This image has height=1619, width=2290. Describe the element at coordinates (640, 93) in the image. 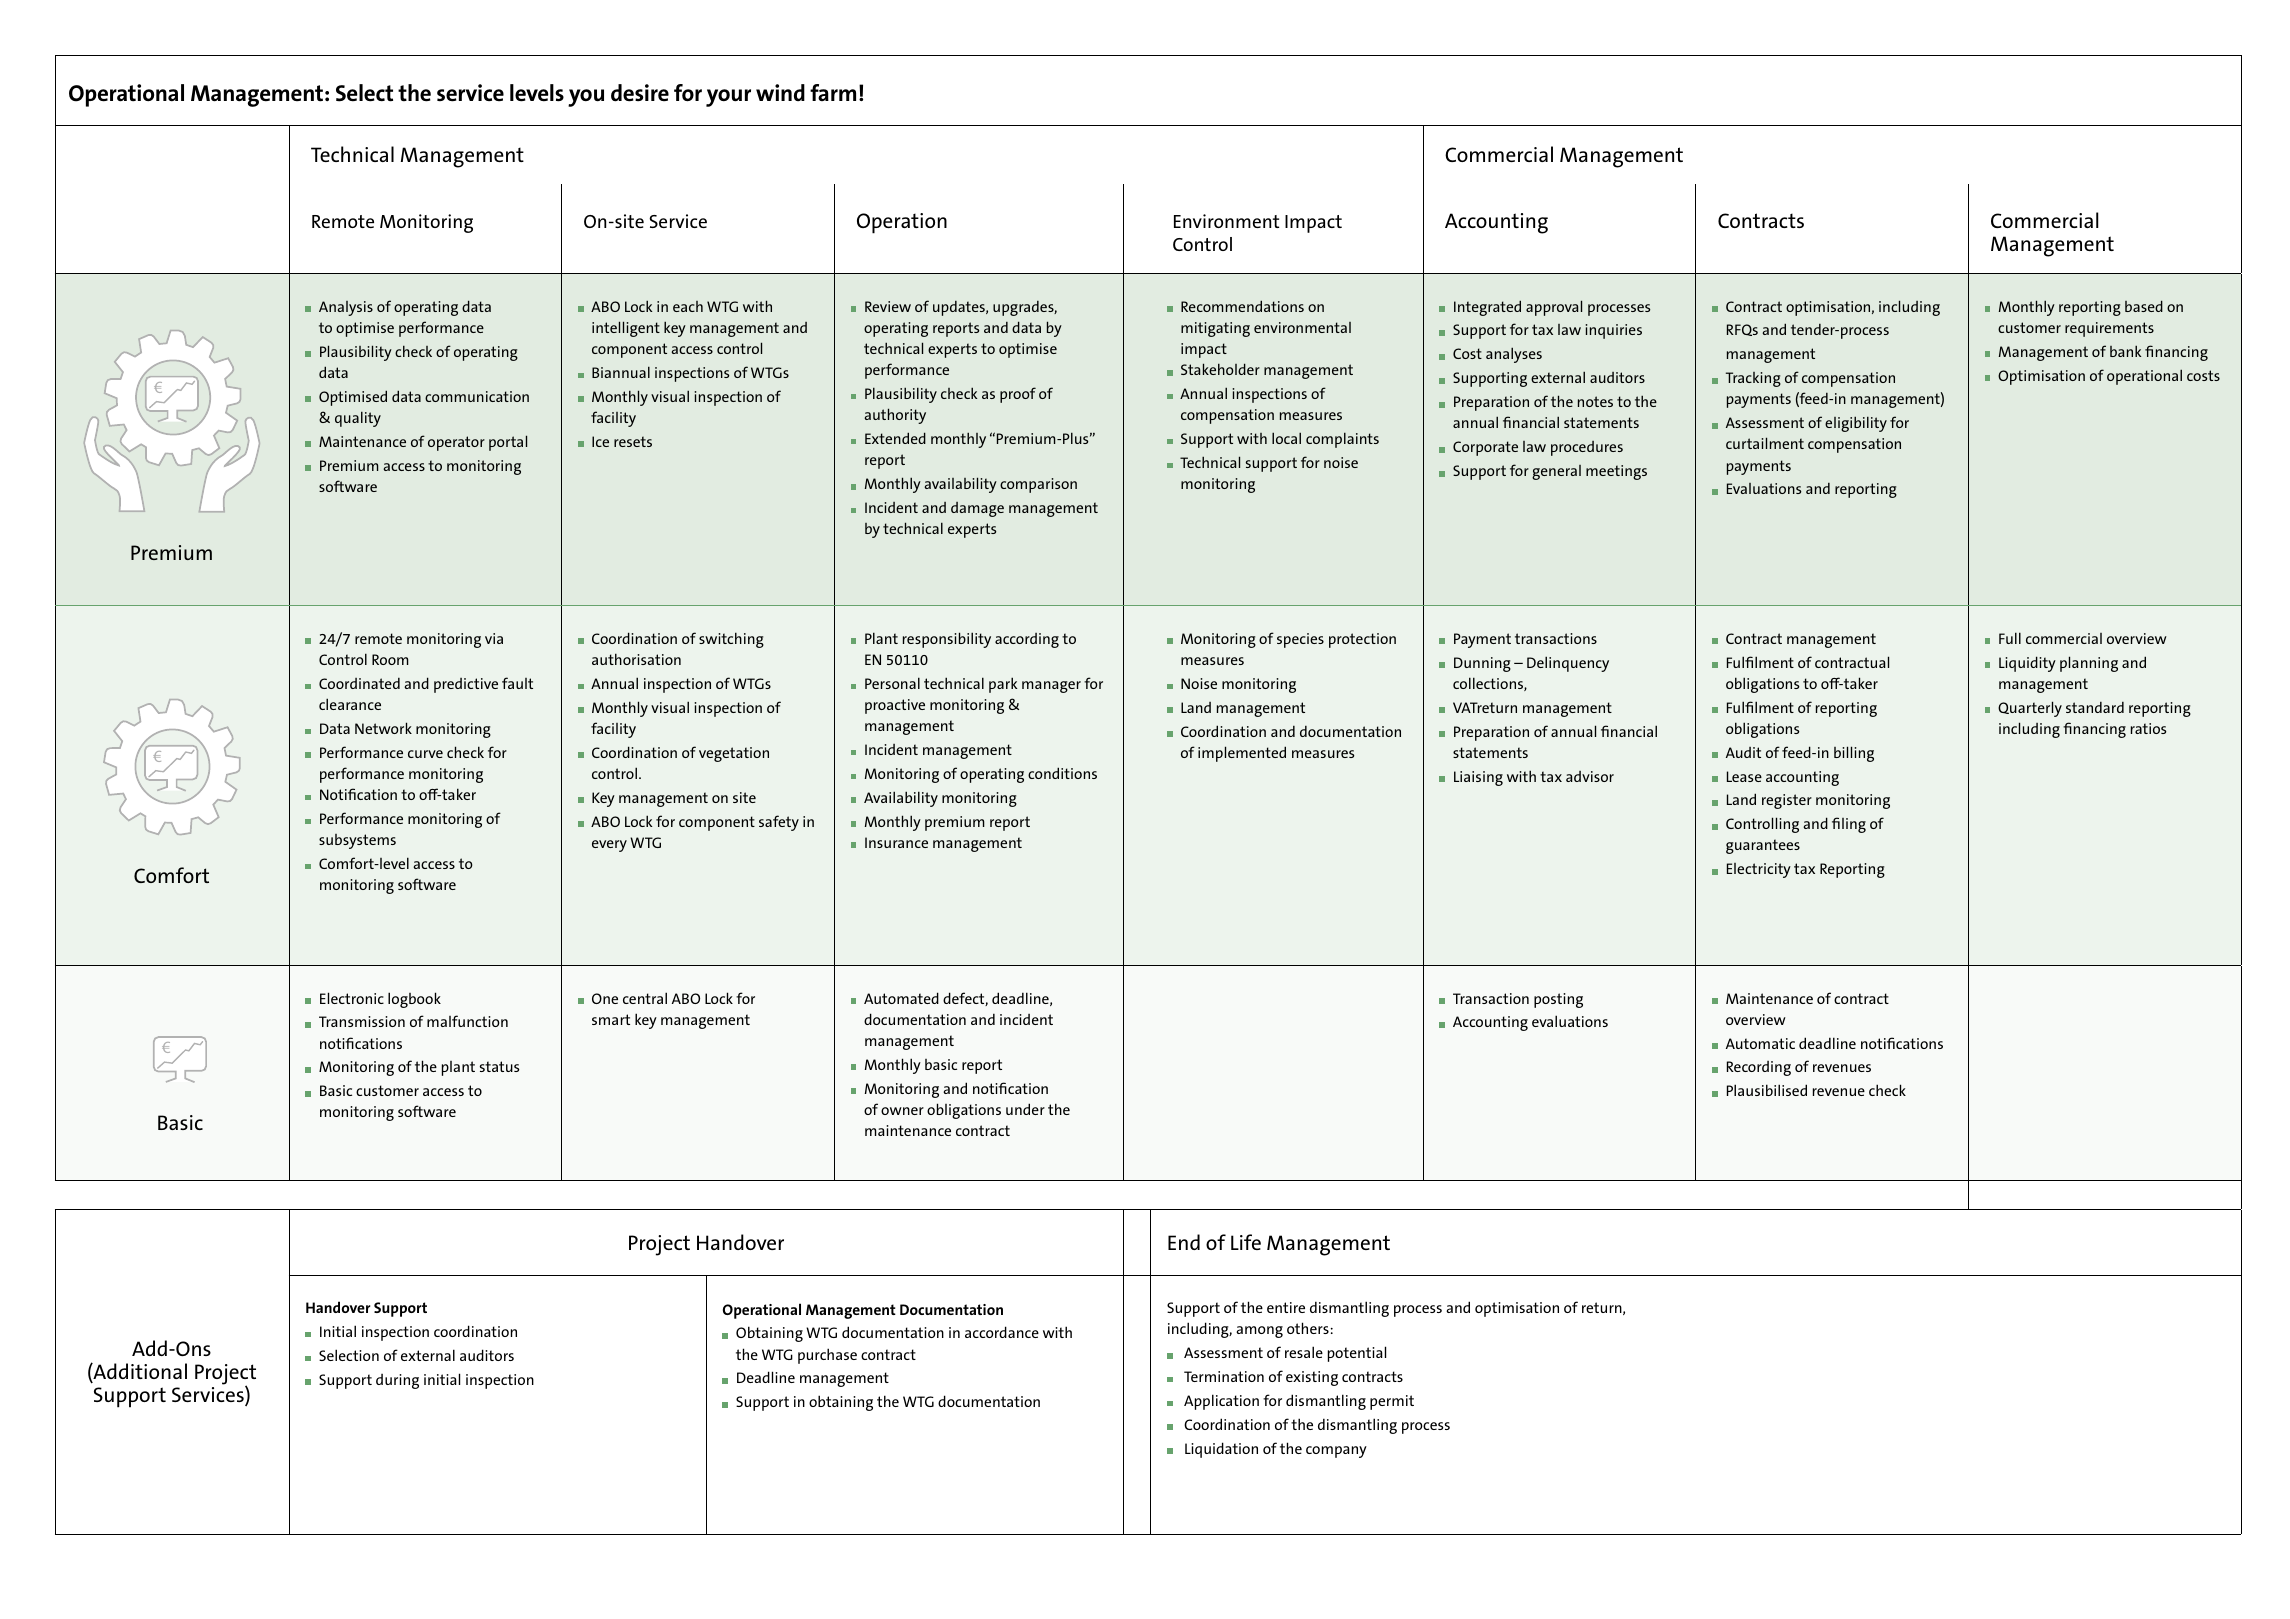

I see `desire` at that location.
